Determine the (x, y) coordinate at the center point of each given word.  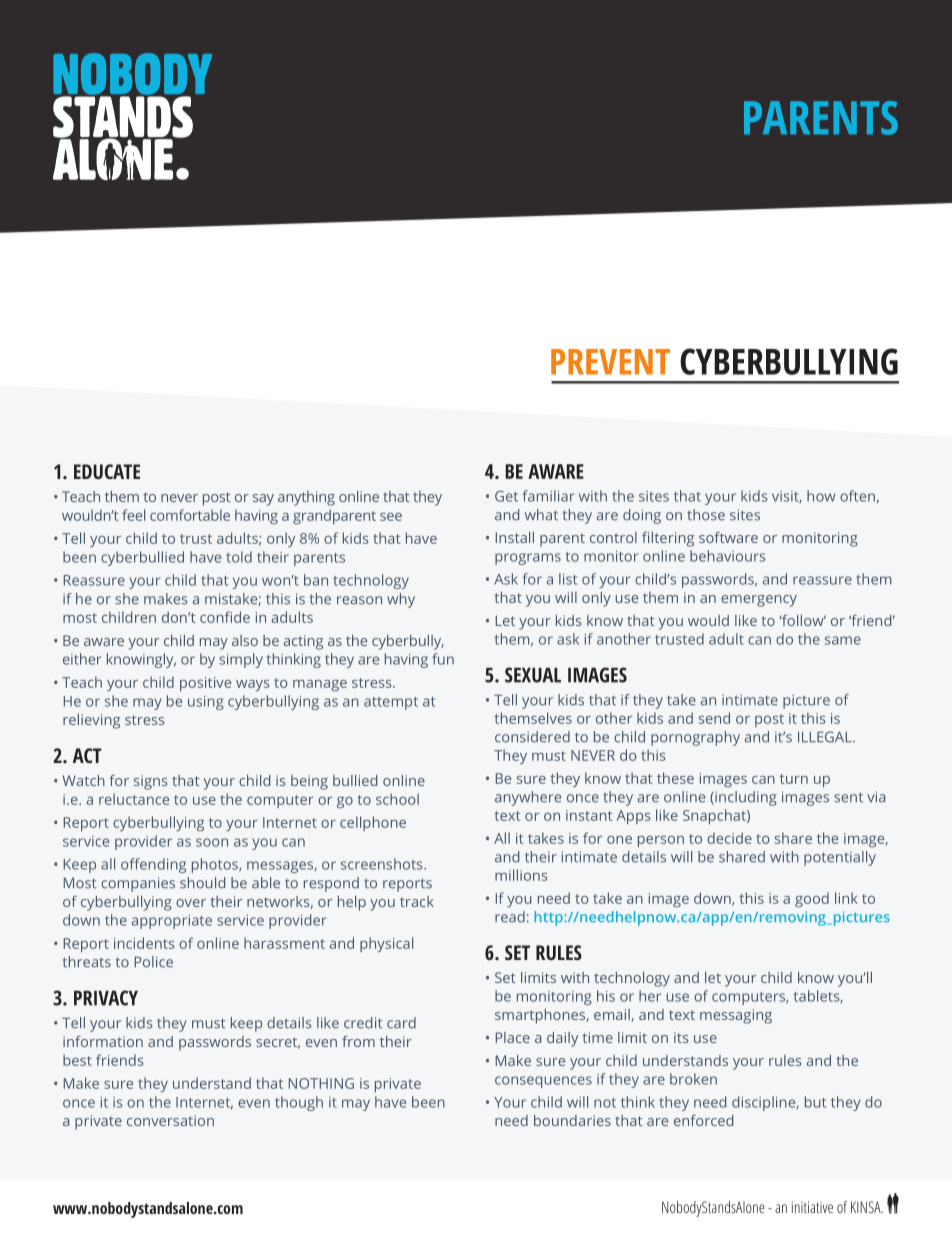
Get (506, 496)
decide (729, 838)
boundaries (572, 1120)
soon (212, 842)
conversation (170, 1120)
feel (133, 515)
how (821, 496)
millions (521, 875)
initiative (812, 1207)
